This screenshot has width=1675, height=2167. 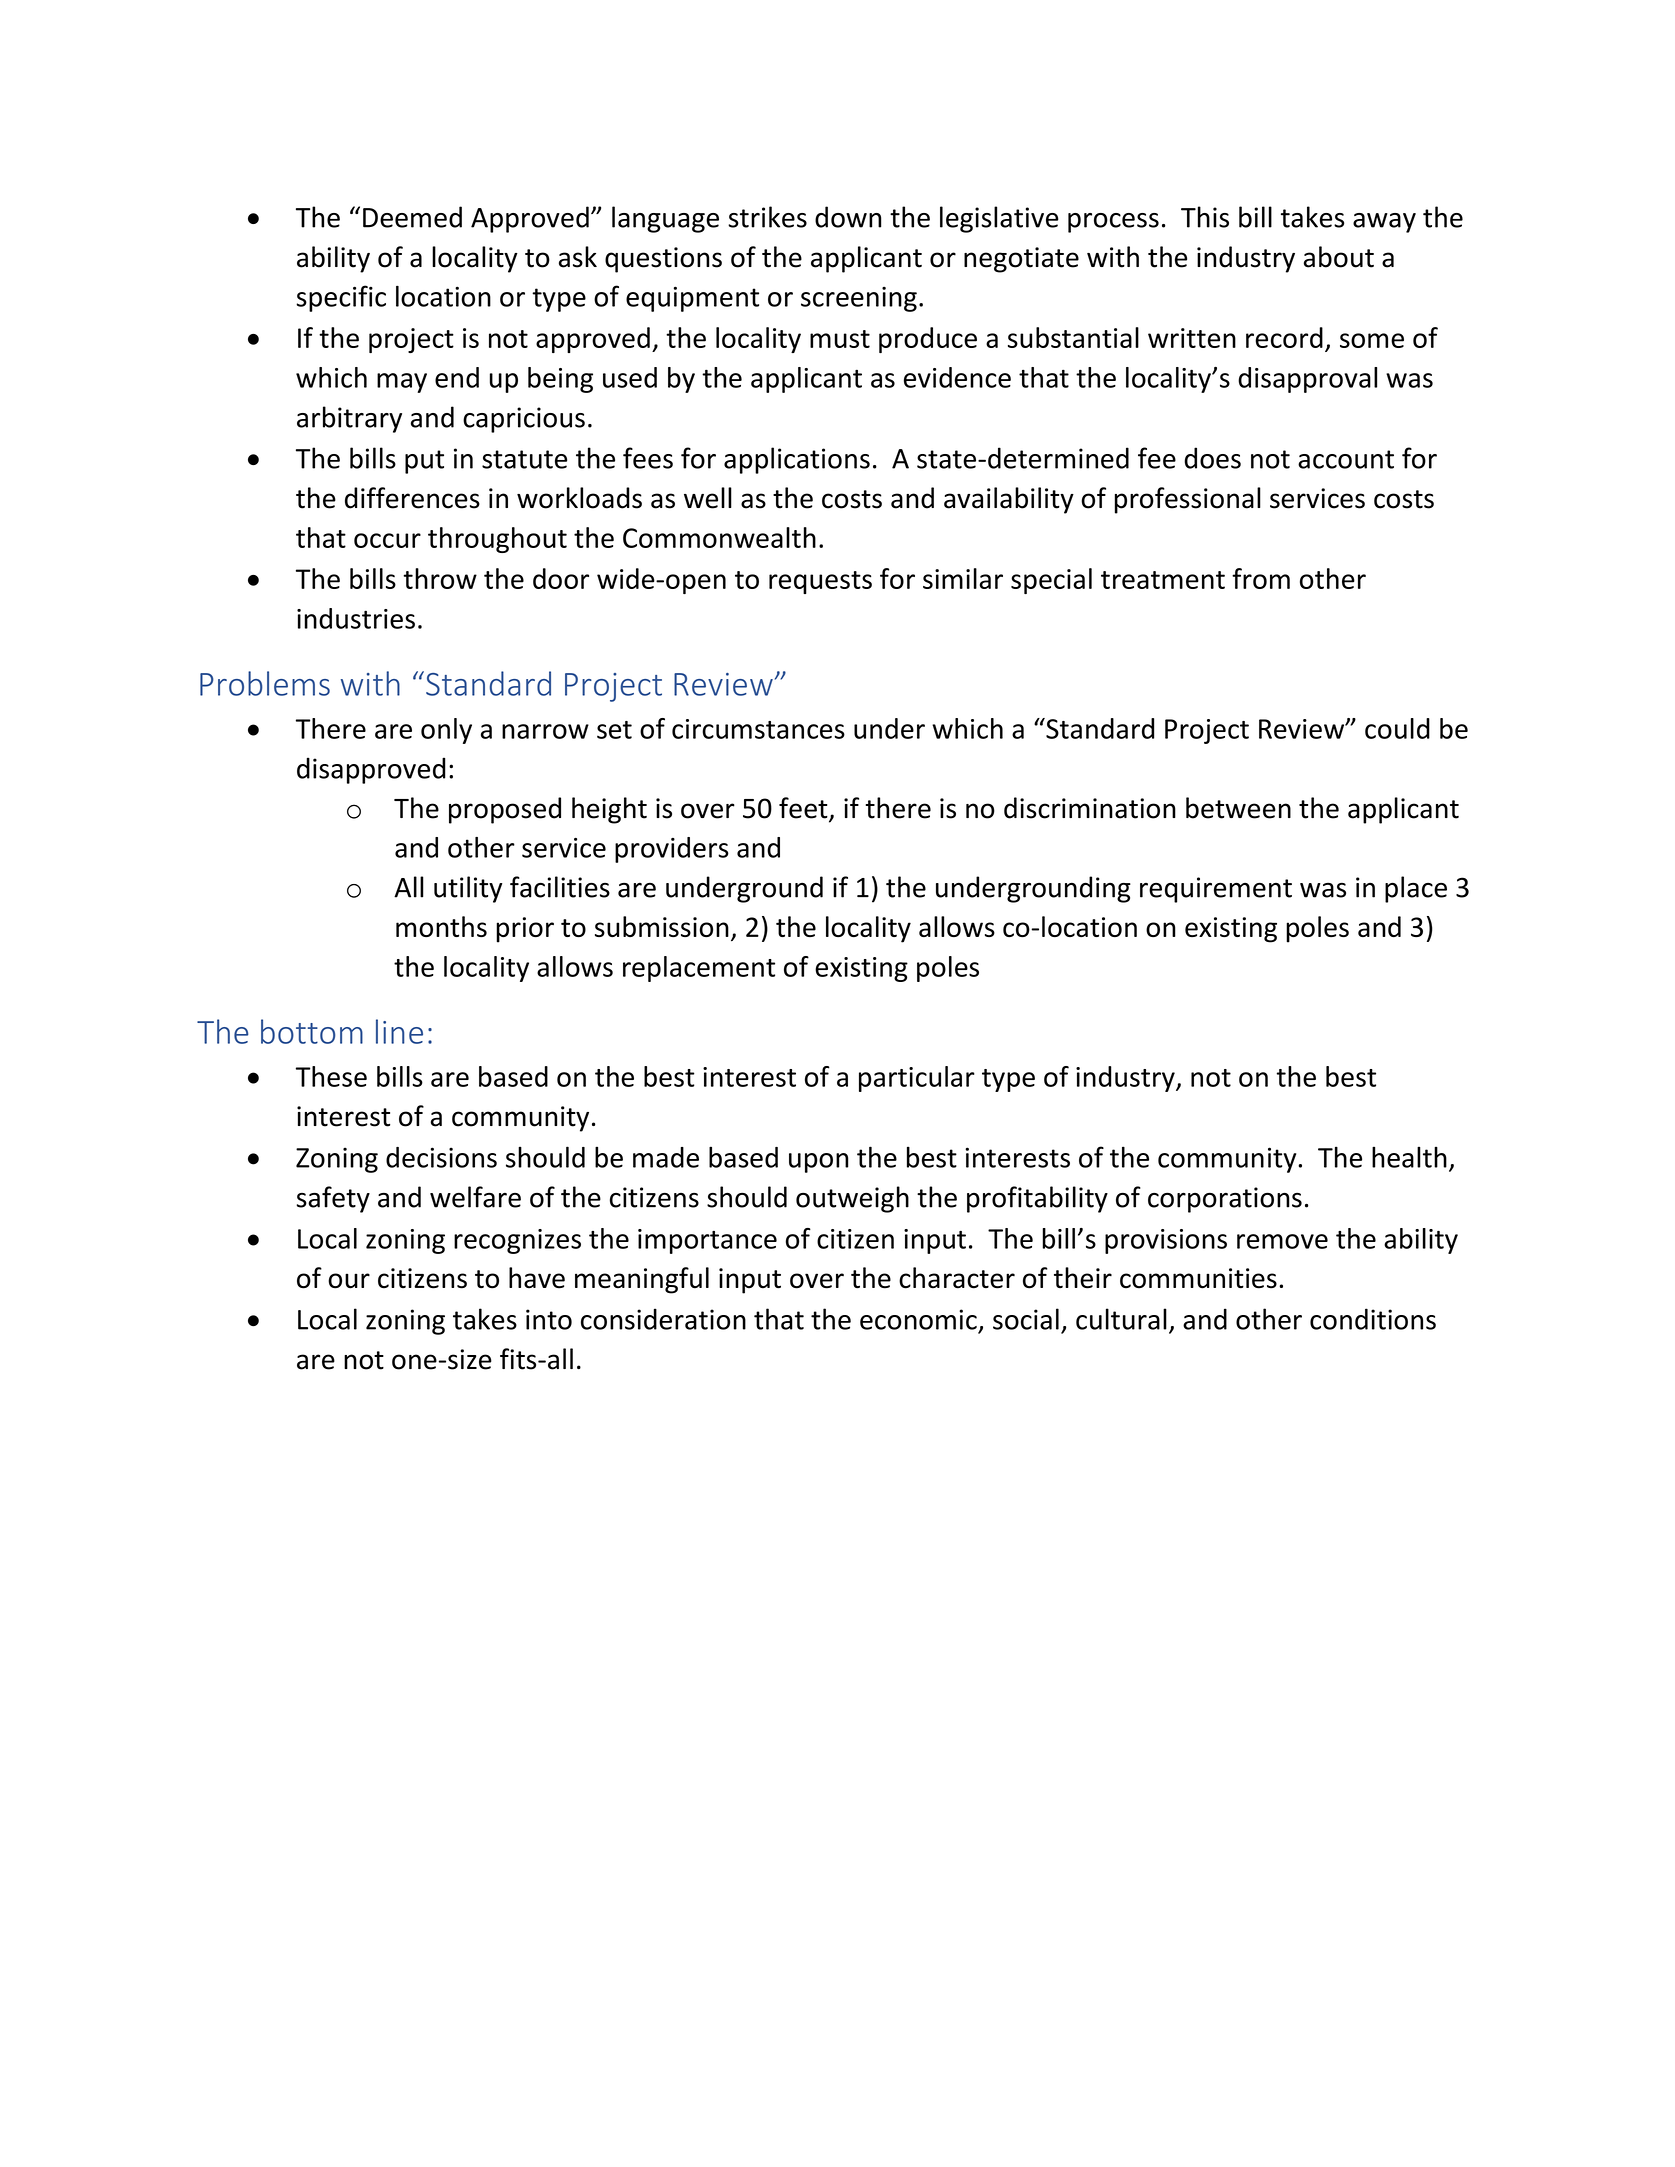 I want to click on communities, so click(x=1198, y=1278).
